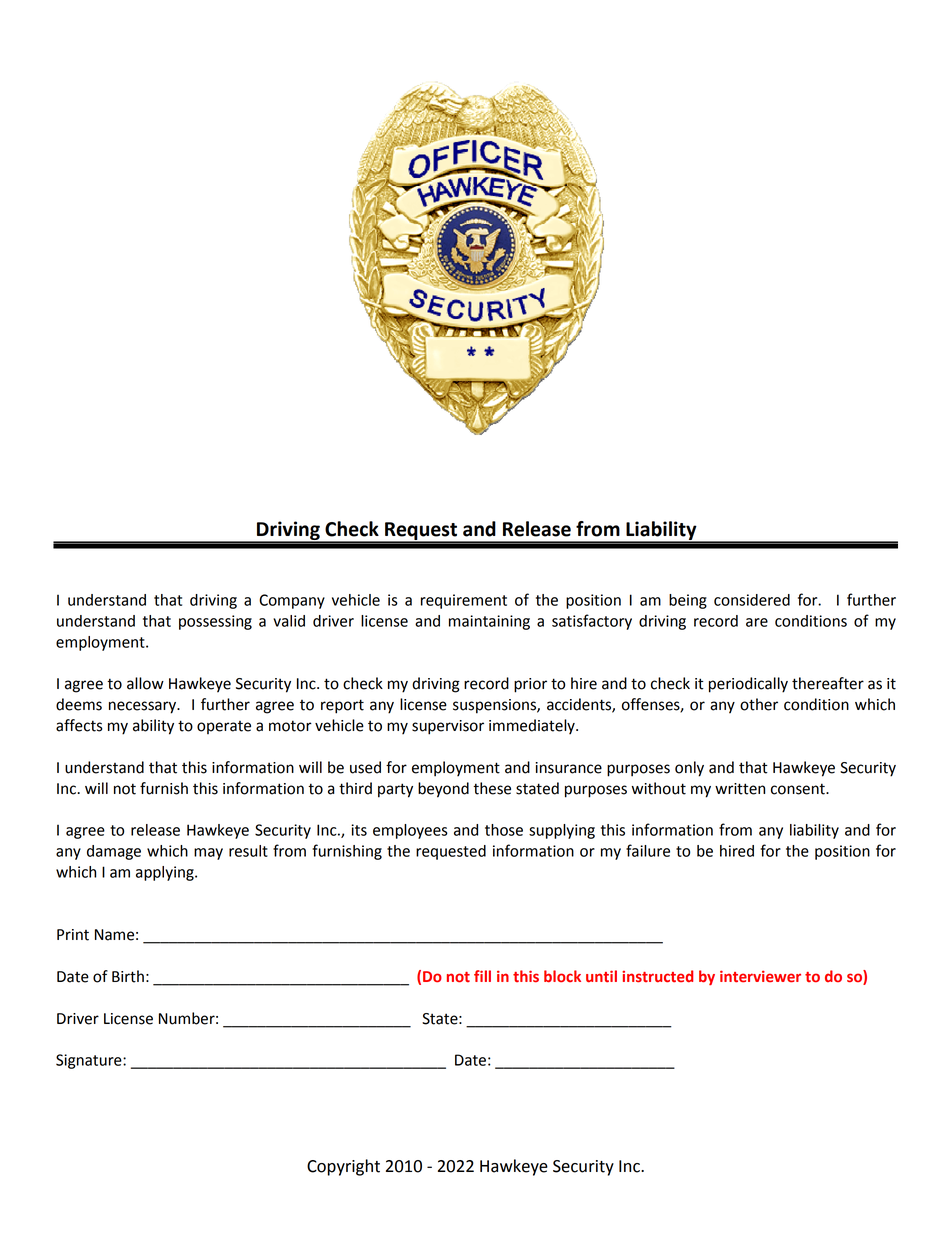 The width and height of the image is (952, 1233). What do you see at coordinates (215, 622) in the image?
I see `possessing` at bounding box center [215, 622].
